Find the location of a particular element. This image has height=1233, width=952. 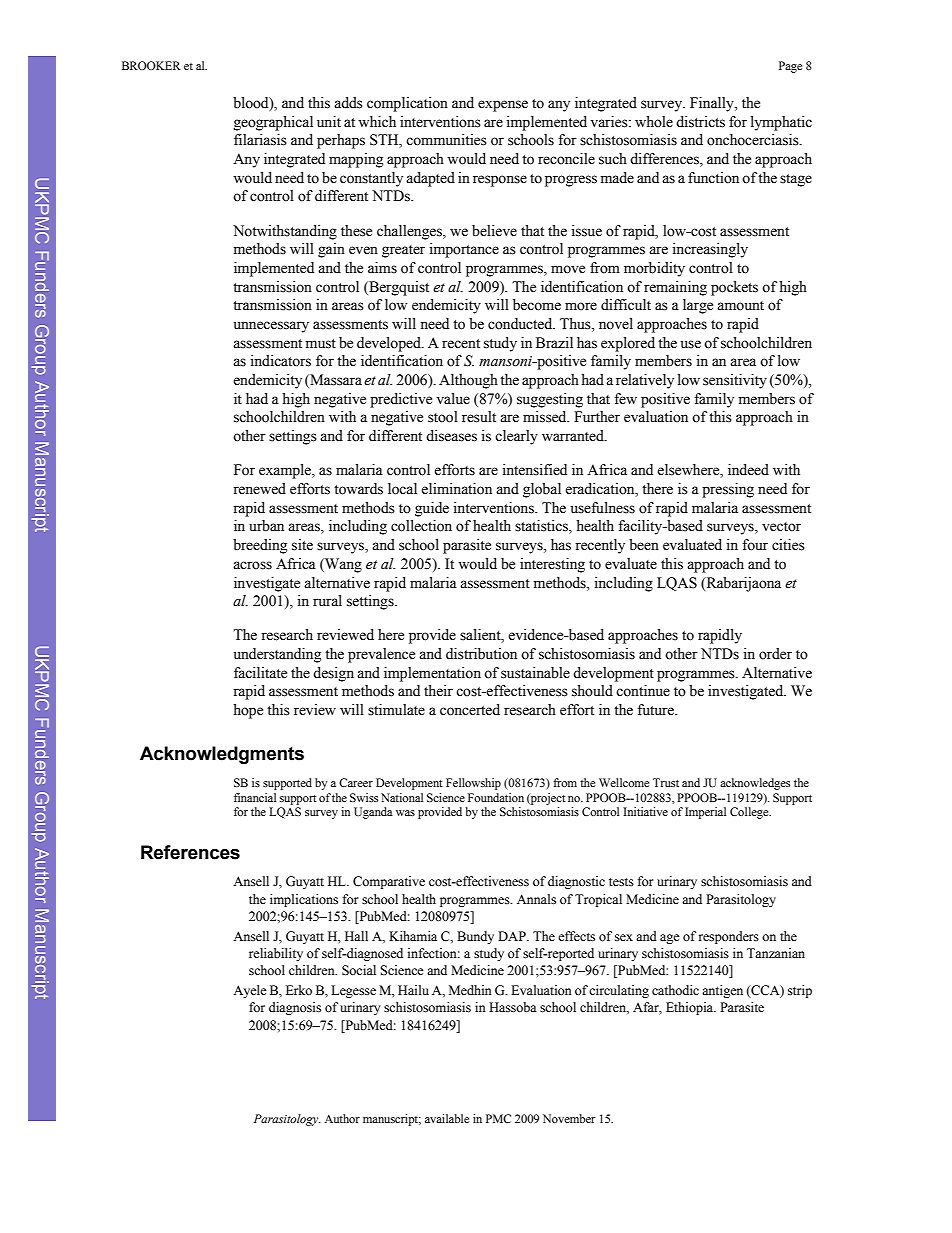

acknowledges is located at coordinates (755, 784).
